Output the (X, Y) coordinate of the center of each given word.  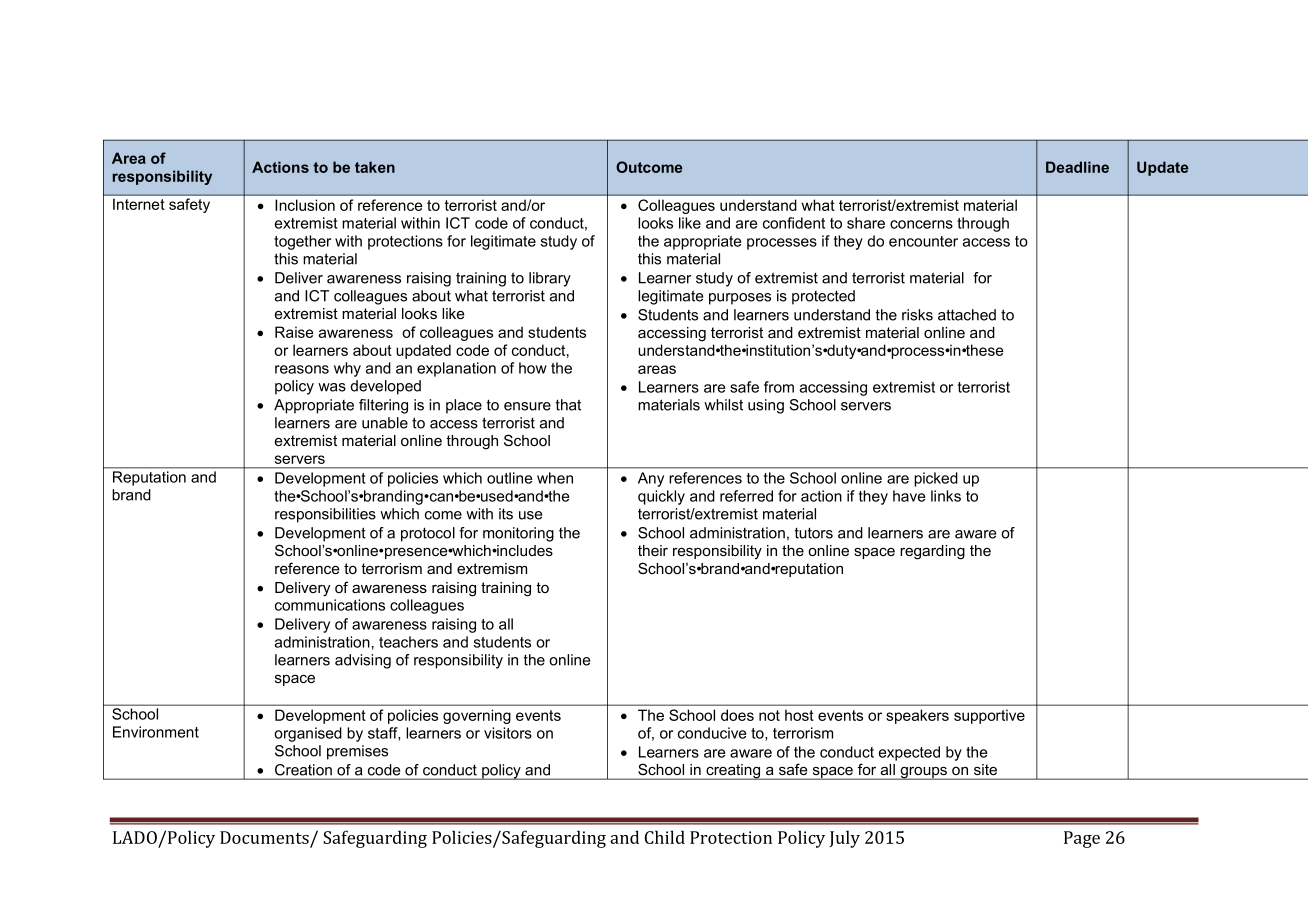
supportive (989, 716)
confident (794, 223)
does (737, 715)
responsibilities (325, 515)
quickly (661, 497)
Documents (264, 837)
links (946, 496)
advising (363, 661)
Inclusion (305, 205)
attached (967, 315)
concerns (921, 224)
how (533, 368)
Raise (294, 332)
